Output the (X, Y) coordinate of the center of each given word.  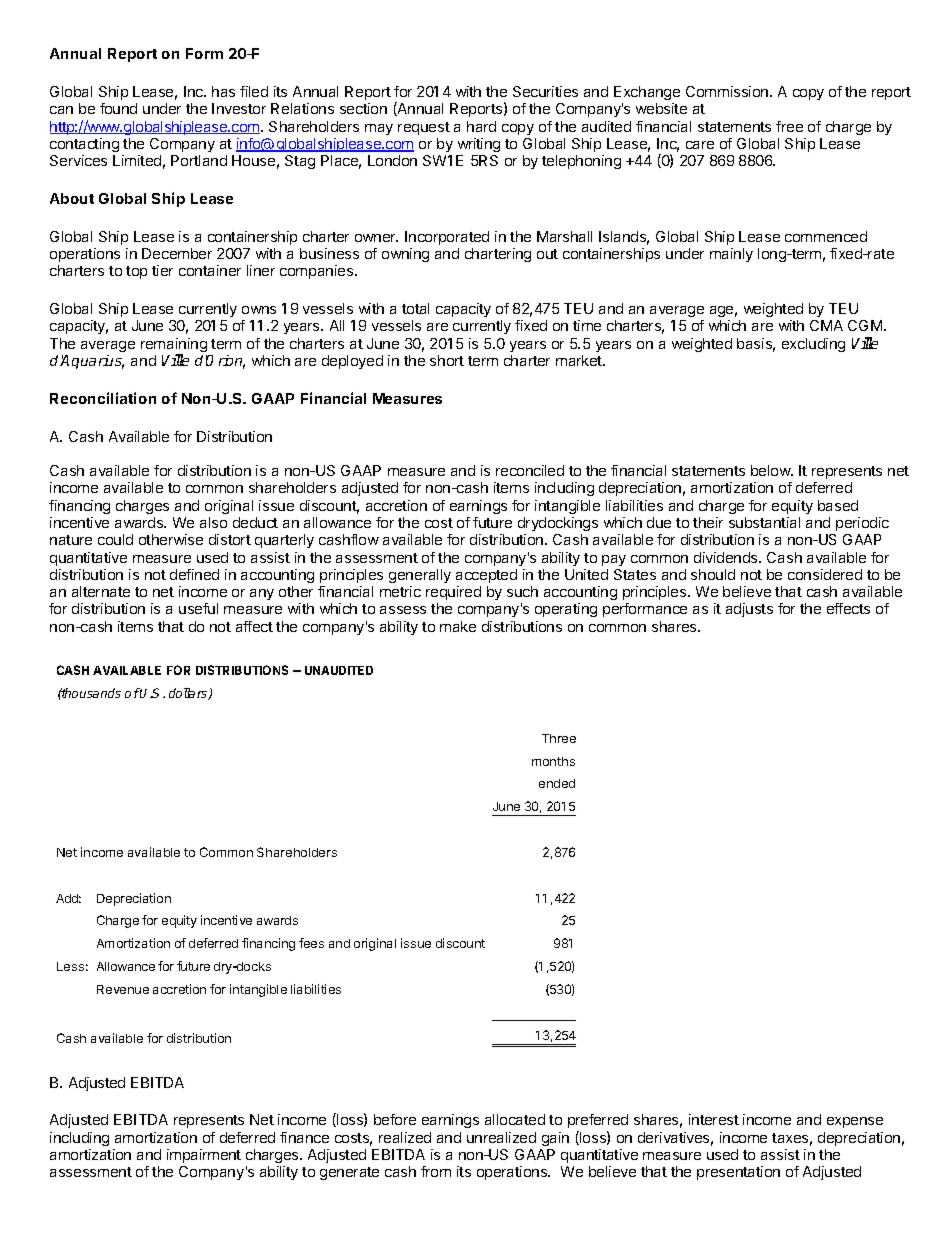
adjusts (749, 610)
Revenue (123, 989)
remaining (174, 346)
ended (557, 783)
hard (481, 126)
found (118, 108)
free (789, 126)
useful (198, 608)
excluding (813, 345)
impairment (204, 1156)
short (447, 360)
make (458, 626)
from (436, 1171)
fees (311, 943)
